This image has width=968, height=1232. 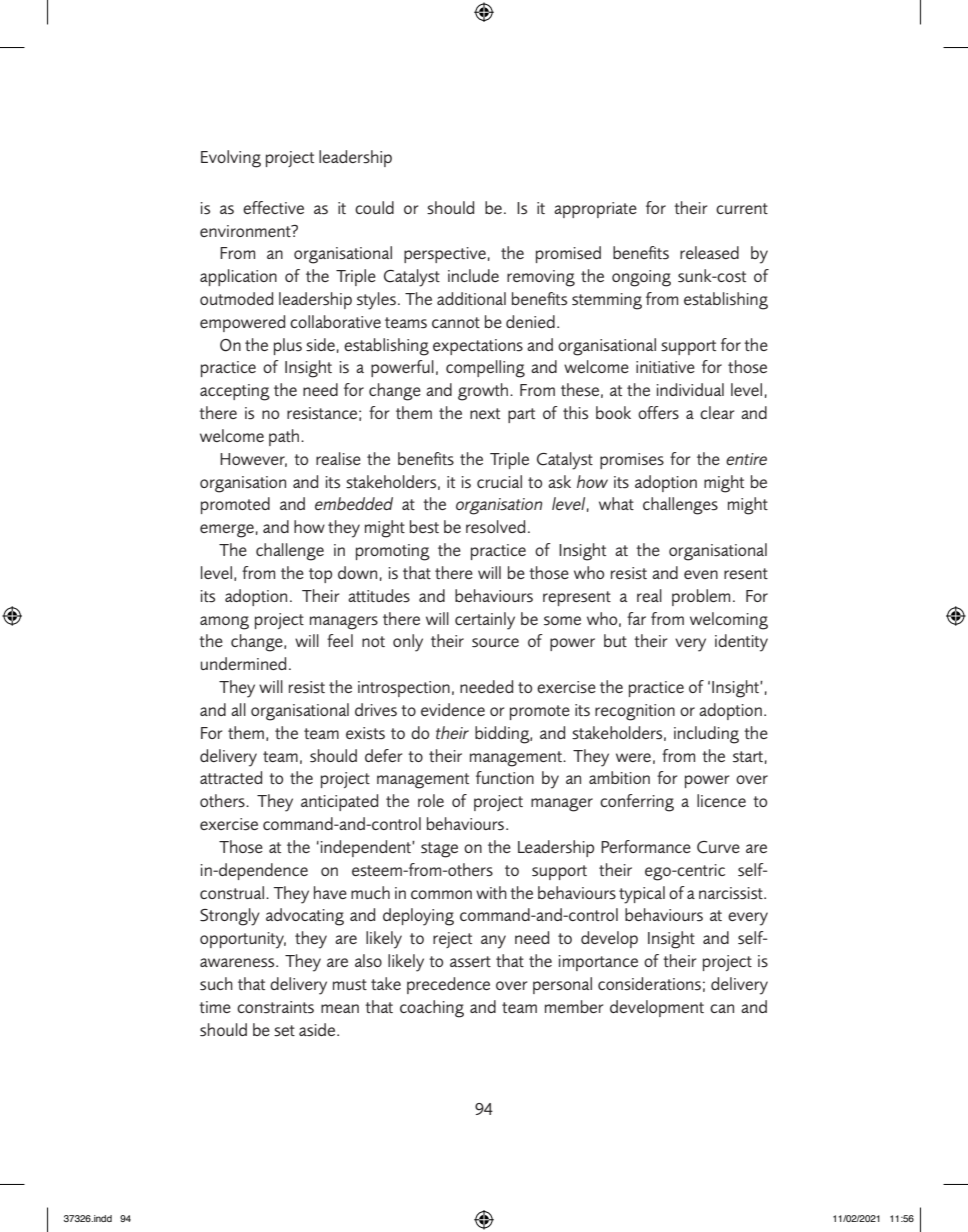 What do you see at coordinates (448, 985) in the image?
I see `precedence` at bounding box center [448, 985].
